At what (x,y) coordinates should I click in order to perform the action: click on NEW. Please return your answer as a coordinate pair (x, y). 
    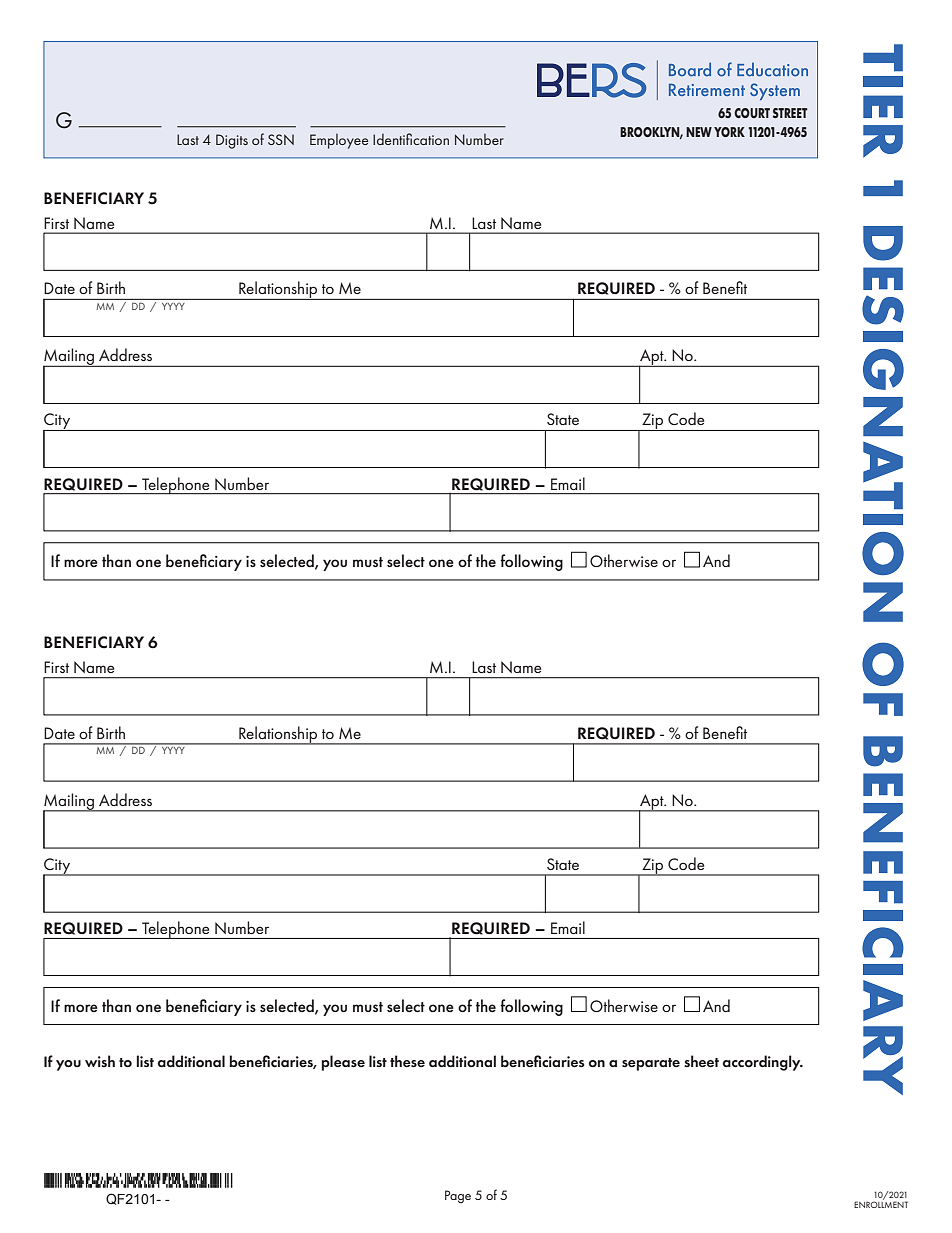
    Looking at the image, I should click on (699, 132).
